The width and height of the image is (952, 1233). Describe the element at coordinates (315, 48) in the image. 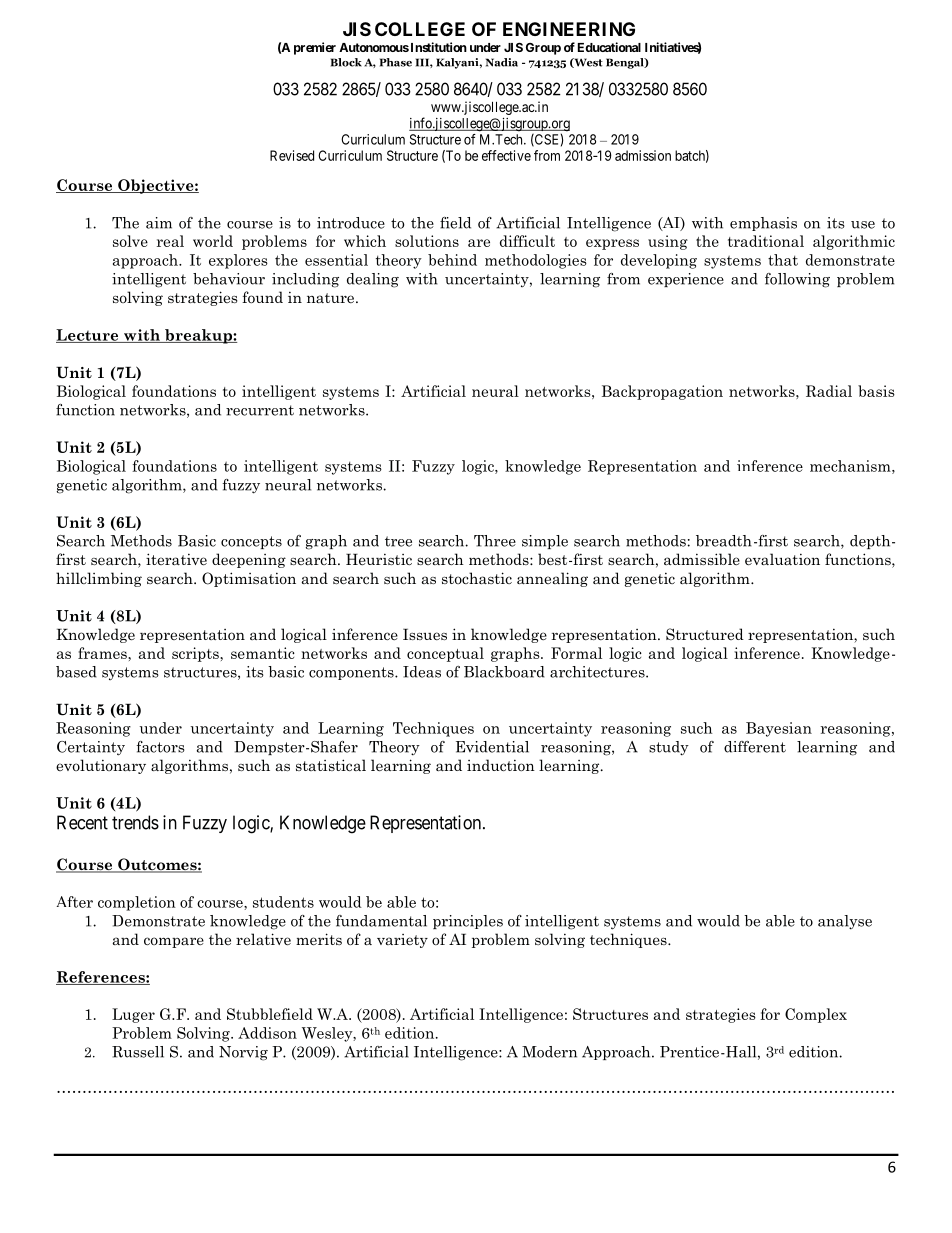

I see `premier` at that location.
